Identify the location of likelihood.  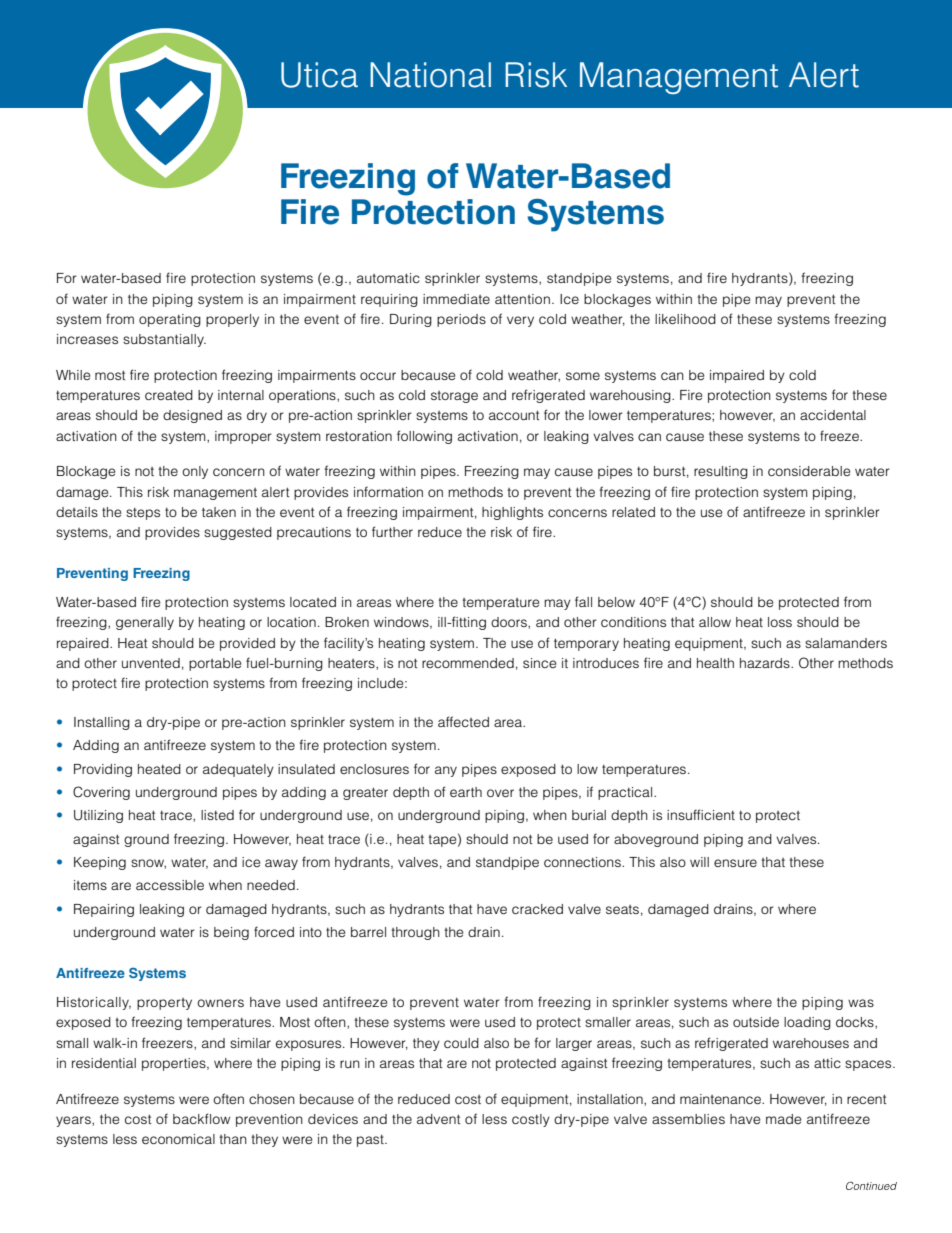
(685, 319).
